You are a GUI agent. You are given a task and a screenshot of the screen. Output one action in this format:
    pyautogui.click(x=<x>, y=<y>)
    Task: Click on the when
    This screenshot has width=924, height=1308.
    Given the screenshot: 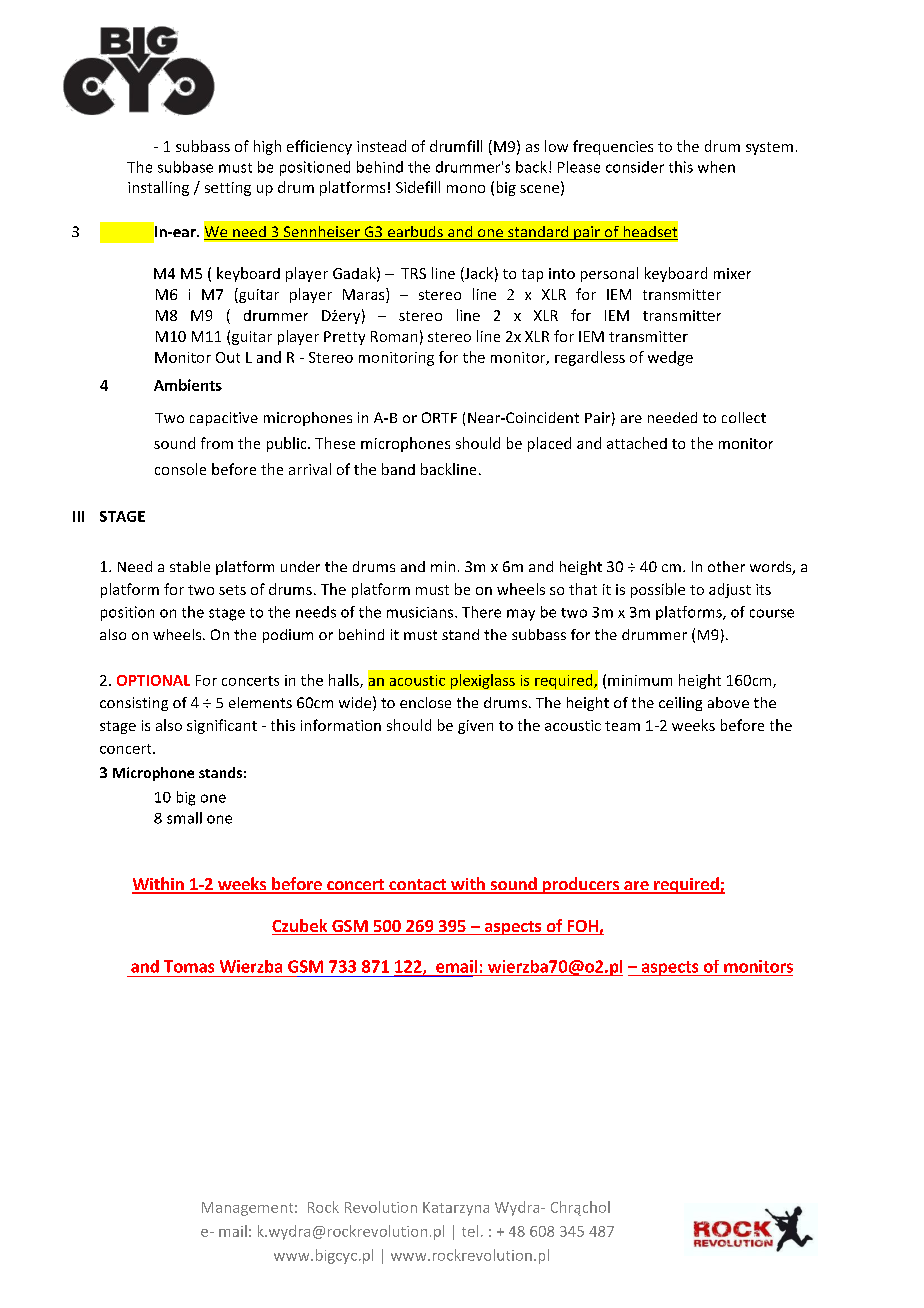 What is the action you would take?
    pyautogui.click(x=716, y=167)
